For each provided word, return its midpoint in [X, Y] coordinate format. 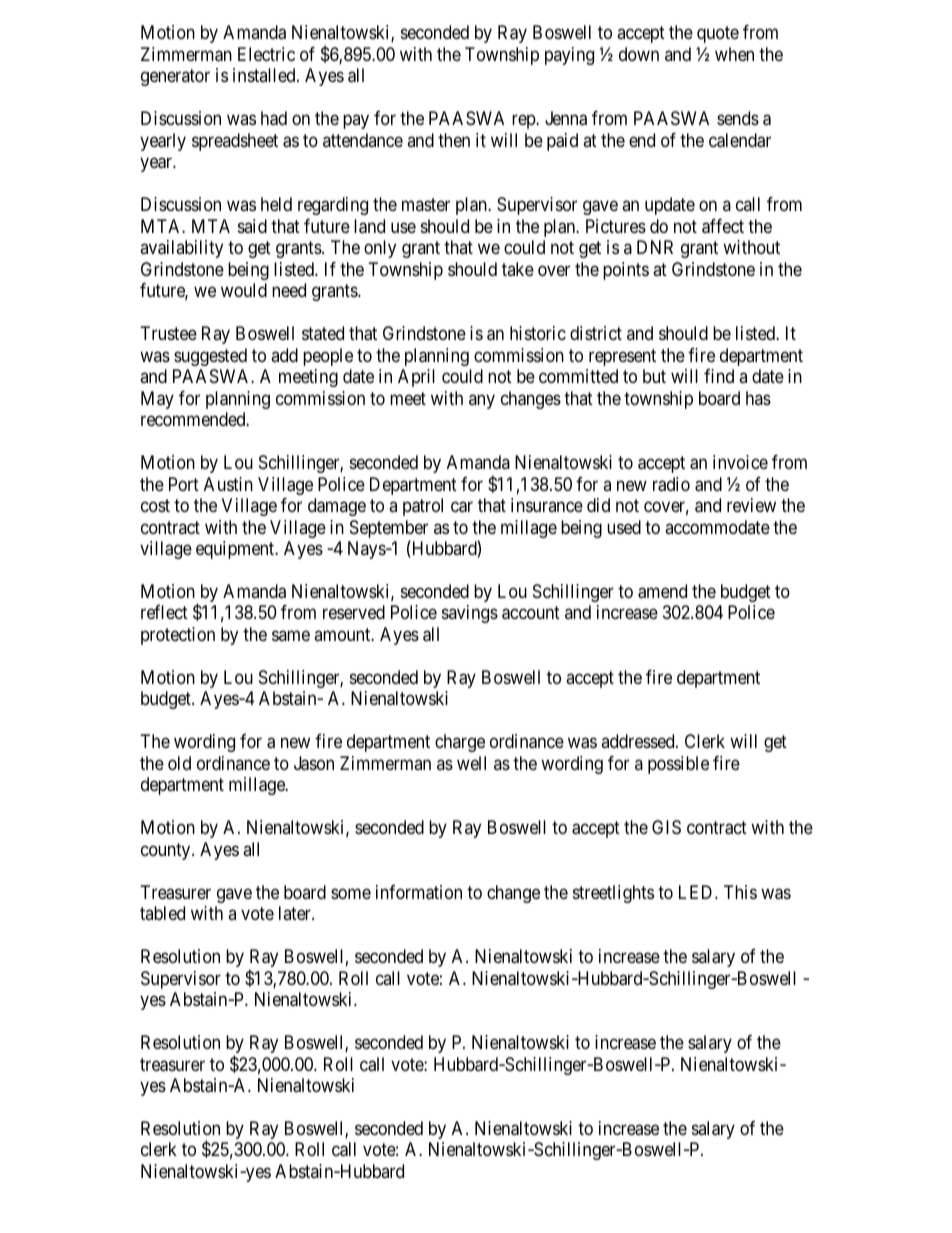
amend [662, 591]
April [416, 378]
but [654, 376]
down [639, 54]
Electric [266, 54]
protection [178, 636]
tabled [162, 913]
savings [470, 614]
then [454, 140]
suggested [210, 357]
